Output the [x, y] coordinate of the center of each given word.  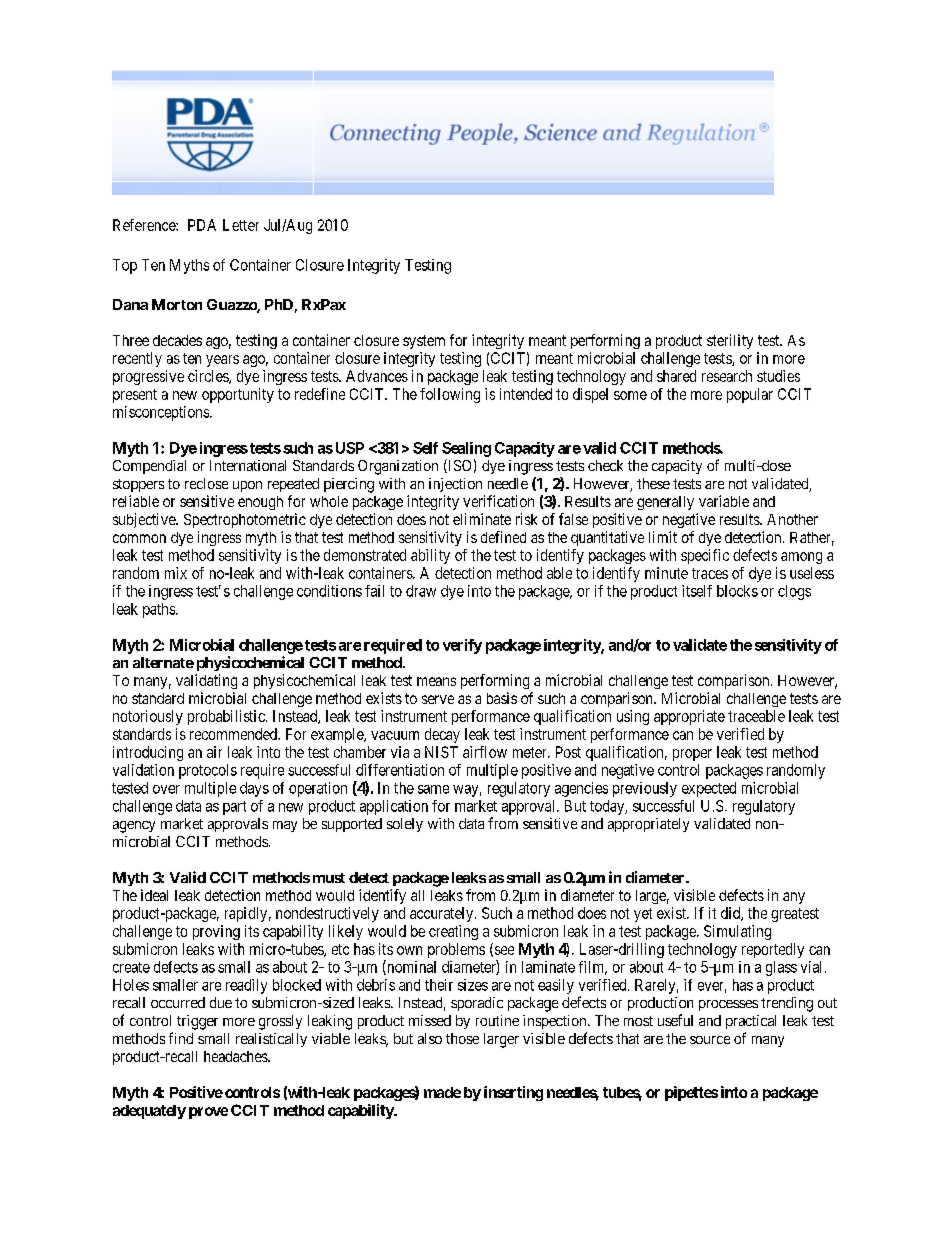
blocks [737, 591]
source [710, 1040]
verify [462, 646]
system [424, 342]
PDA [202, 225]
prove [208, 1113]
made [442, 1092]
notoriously [148, 717]
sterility [730, 341]
